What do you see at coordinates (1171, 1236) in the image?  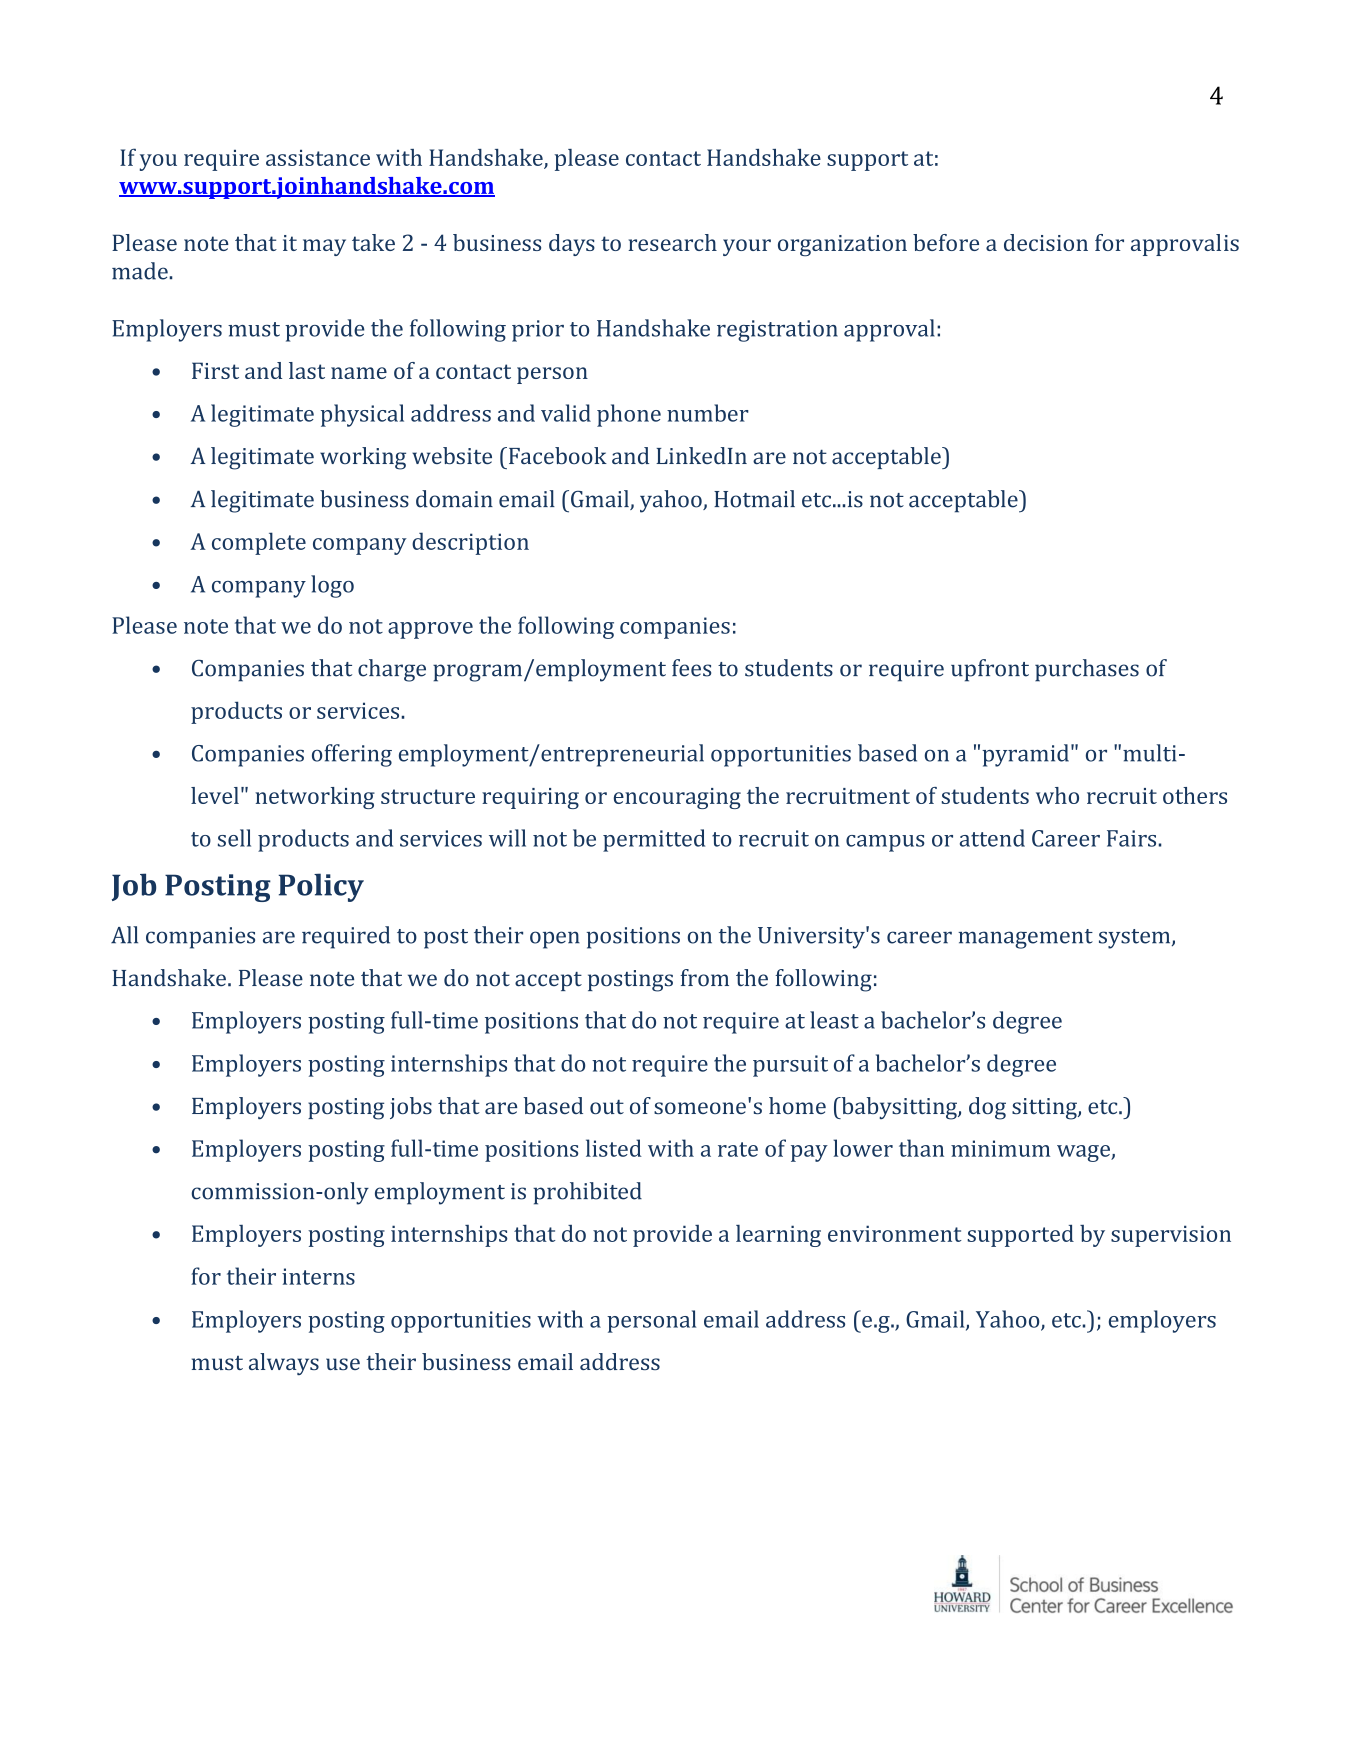 I see `supervision` at bounding box center [1171, 1236].
